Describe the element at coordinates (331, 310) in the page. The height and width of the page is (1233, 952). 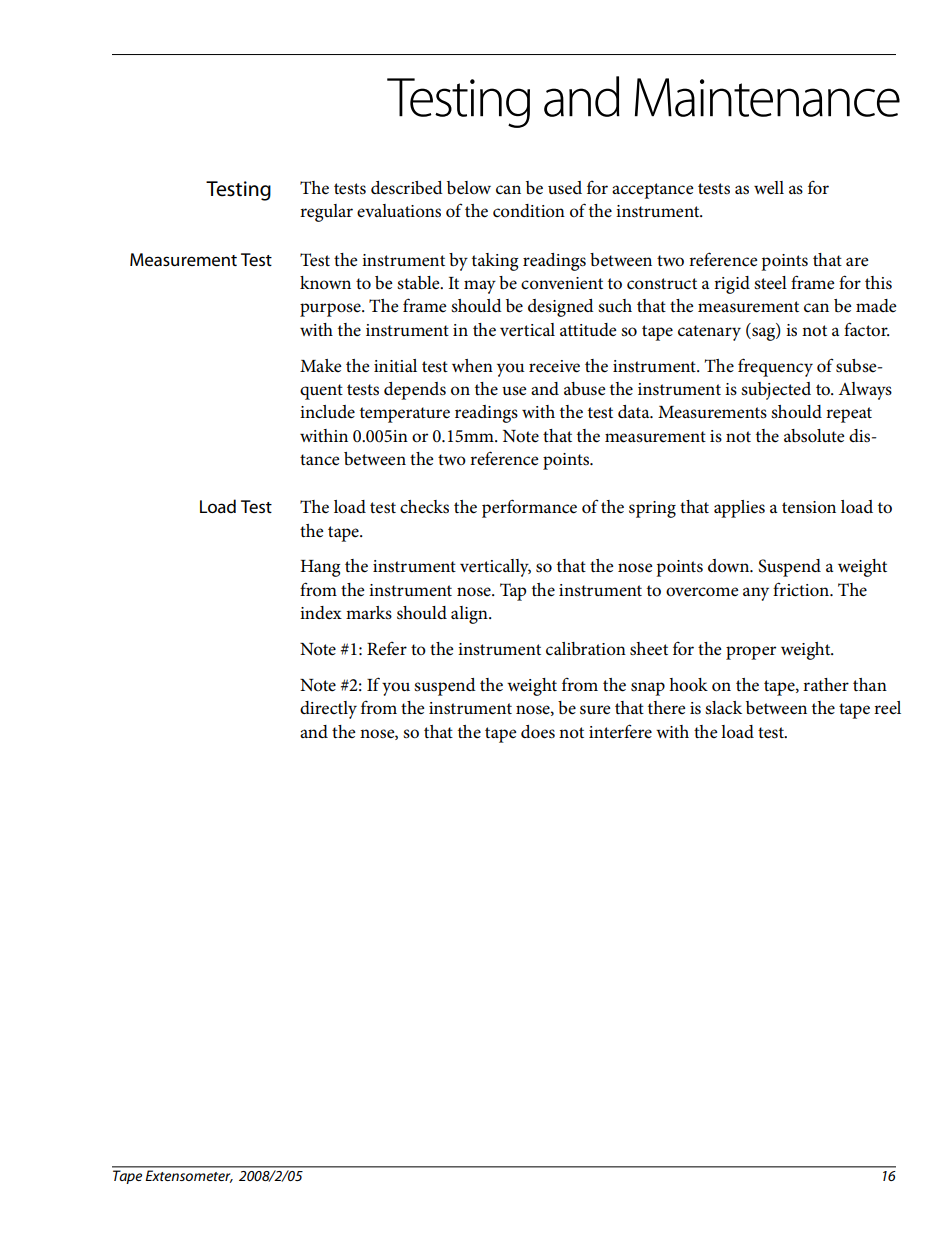
I see `purpose` at that location.
